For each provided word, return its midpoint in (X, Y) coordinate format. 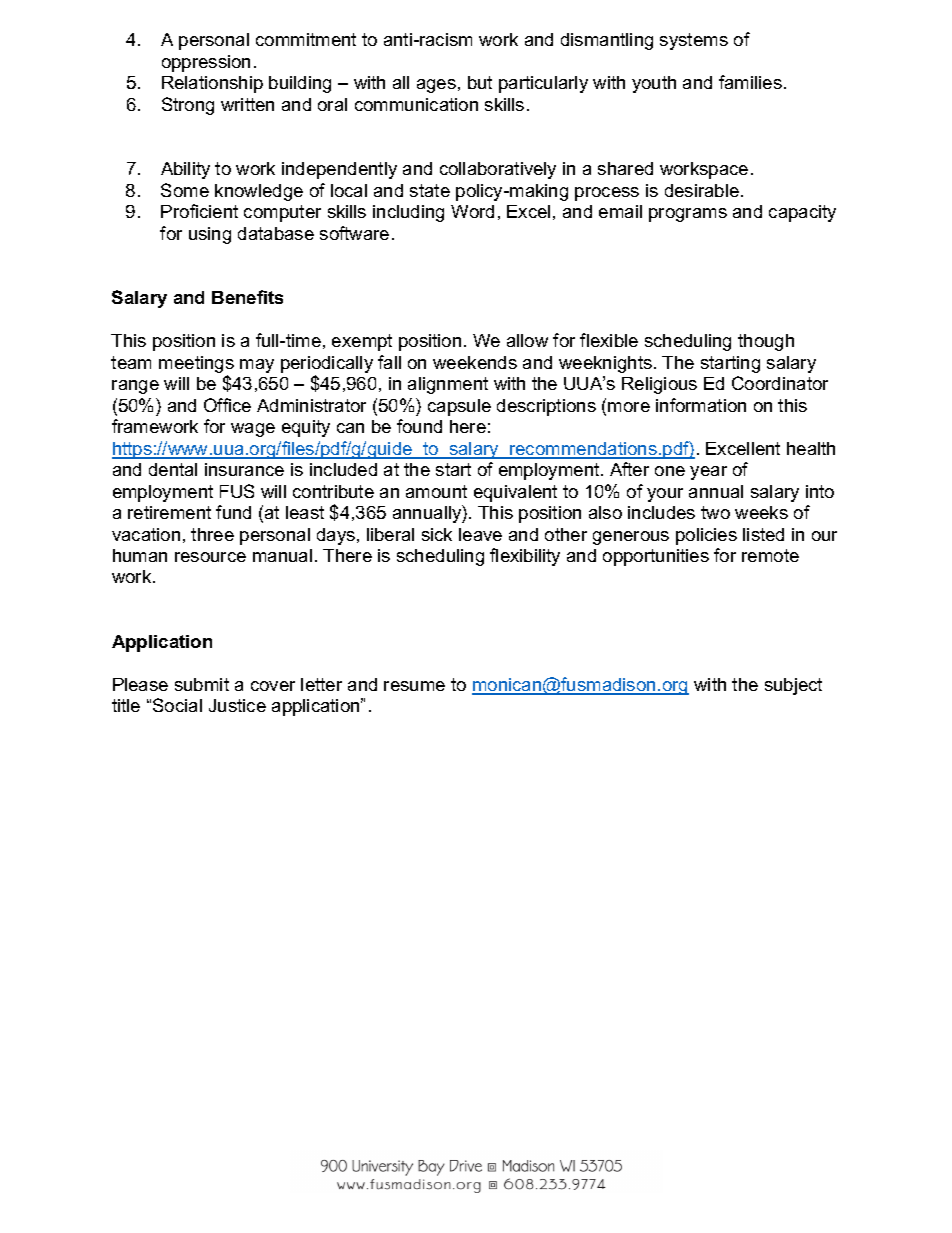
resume (414, 686)
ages (436, 86)
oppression (206, 63)
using (210, 235)
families (750, 82)
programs (688, 215)
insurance (244, 469)
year (708, 473)
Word (472, 211)
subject (793, 686)
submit (202, 684)
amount (436, 491)
